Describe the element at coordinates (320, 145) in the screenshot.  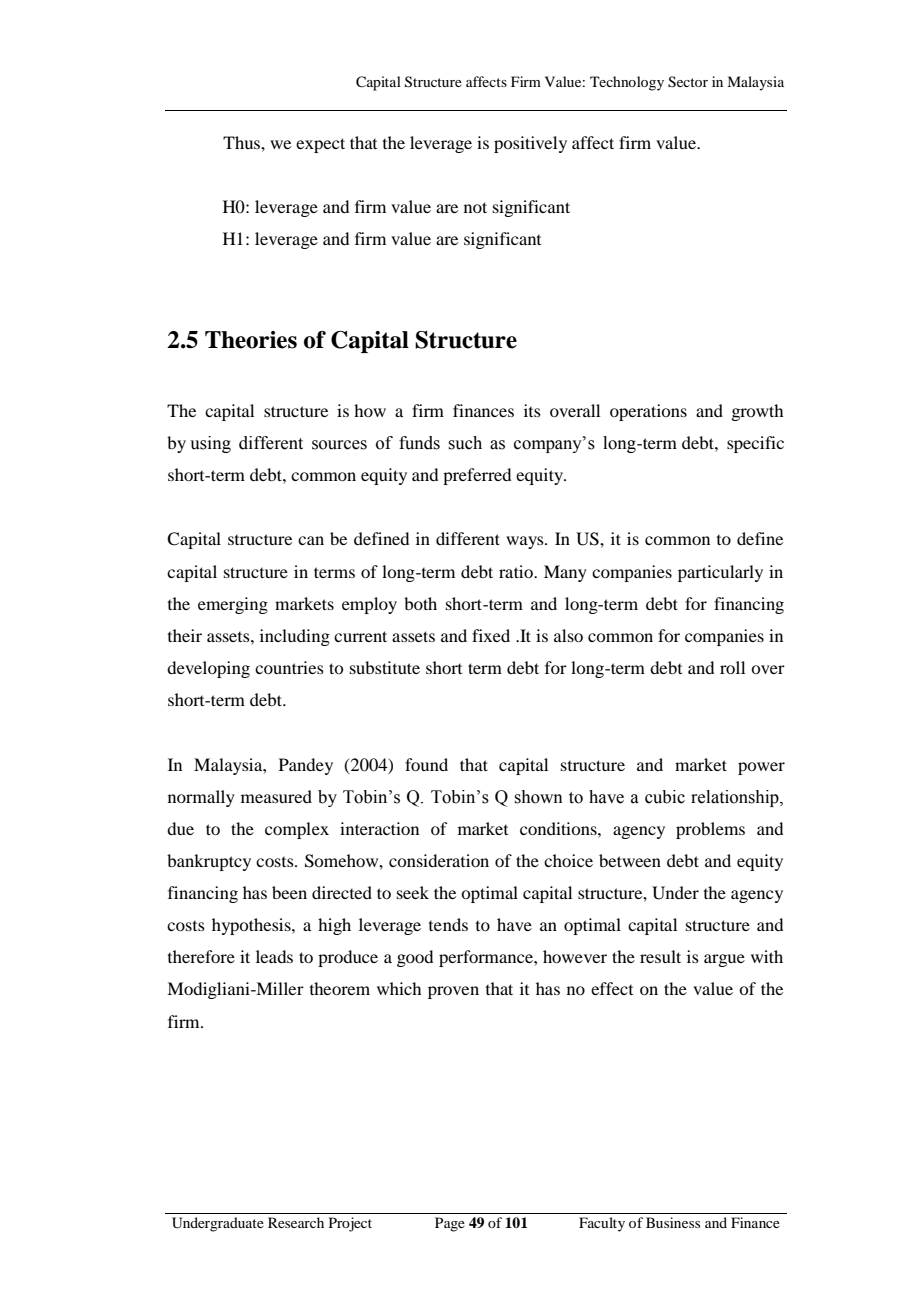
I see `expect` at that location.
